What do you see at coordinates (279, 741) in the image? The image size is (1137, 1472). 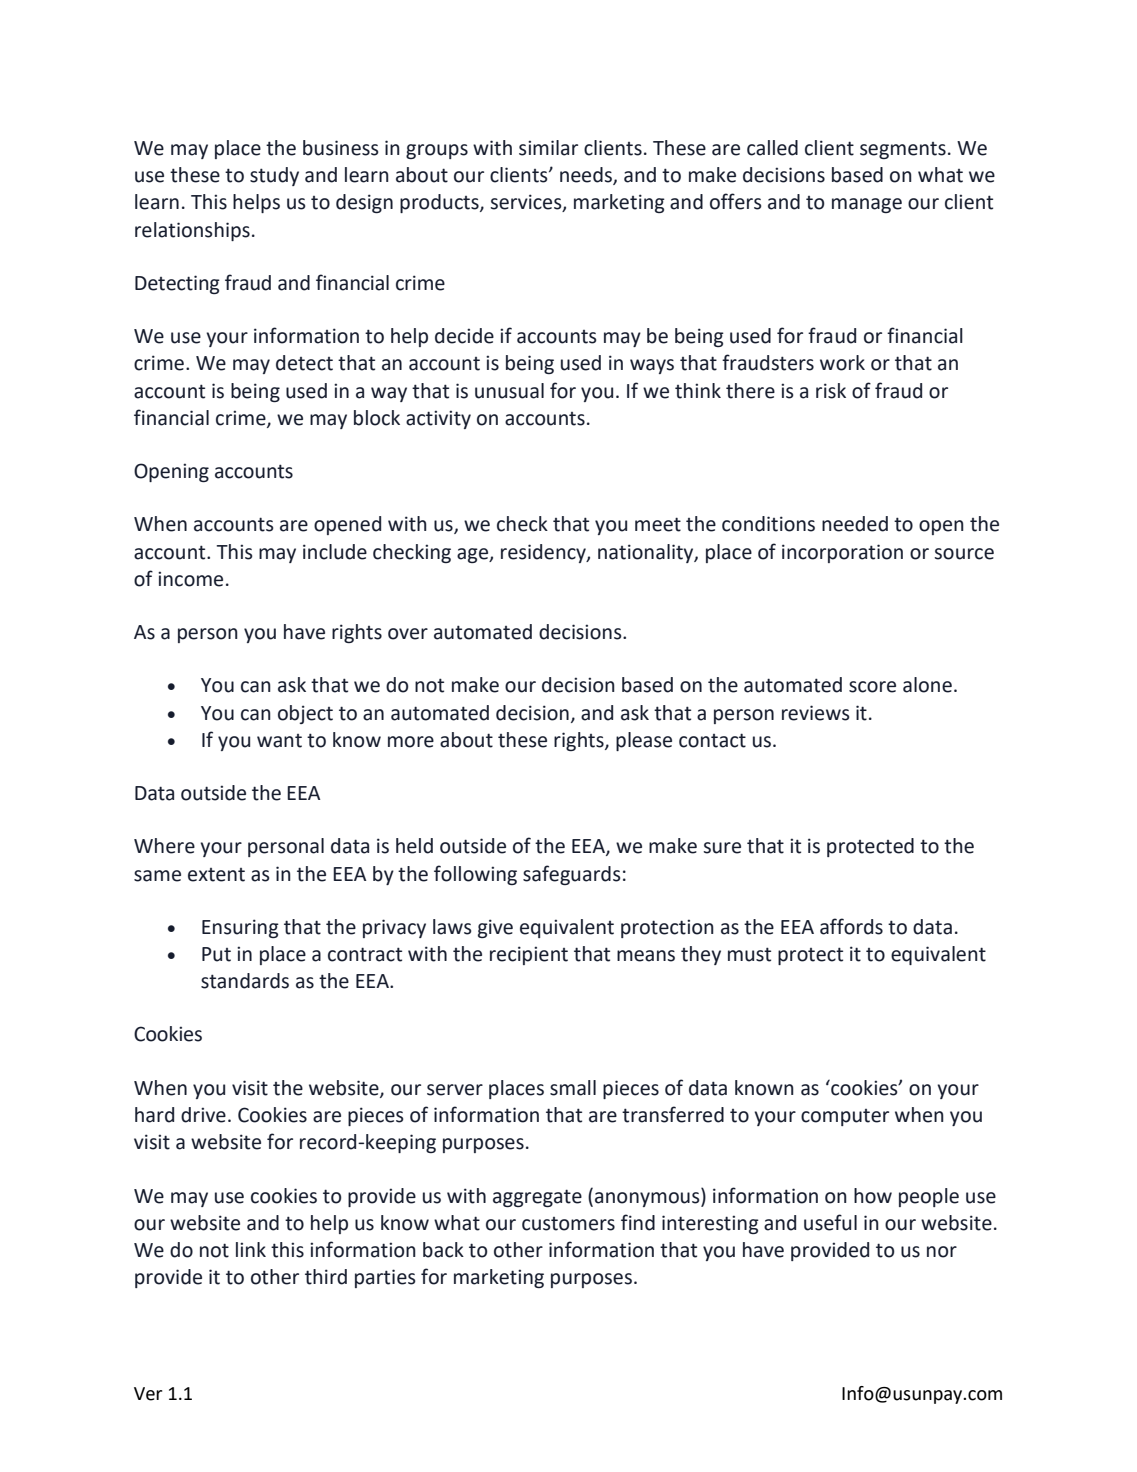 I see `want` at bounding box center [279, 741].
